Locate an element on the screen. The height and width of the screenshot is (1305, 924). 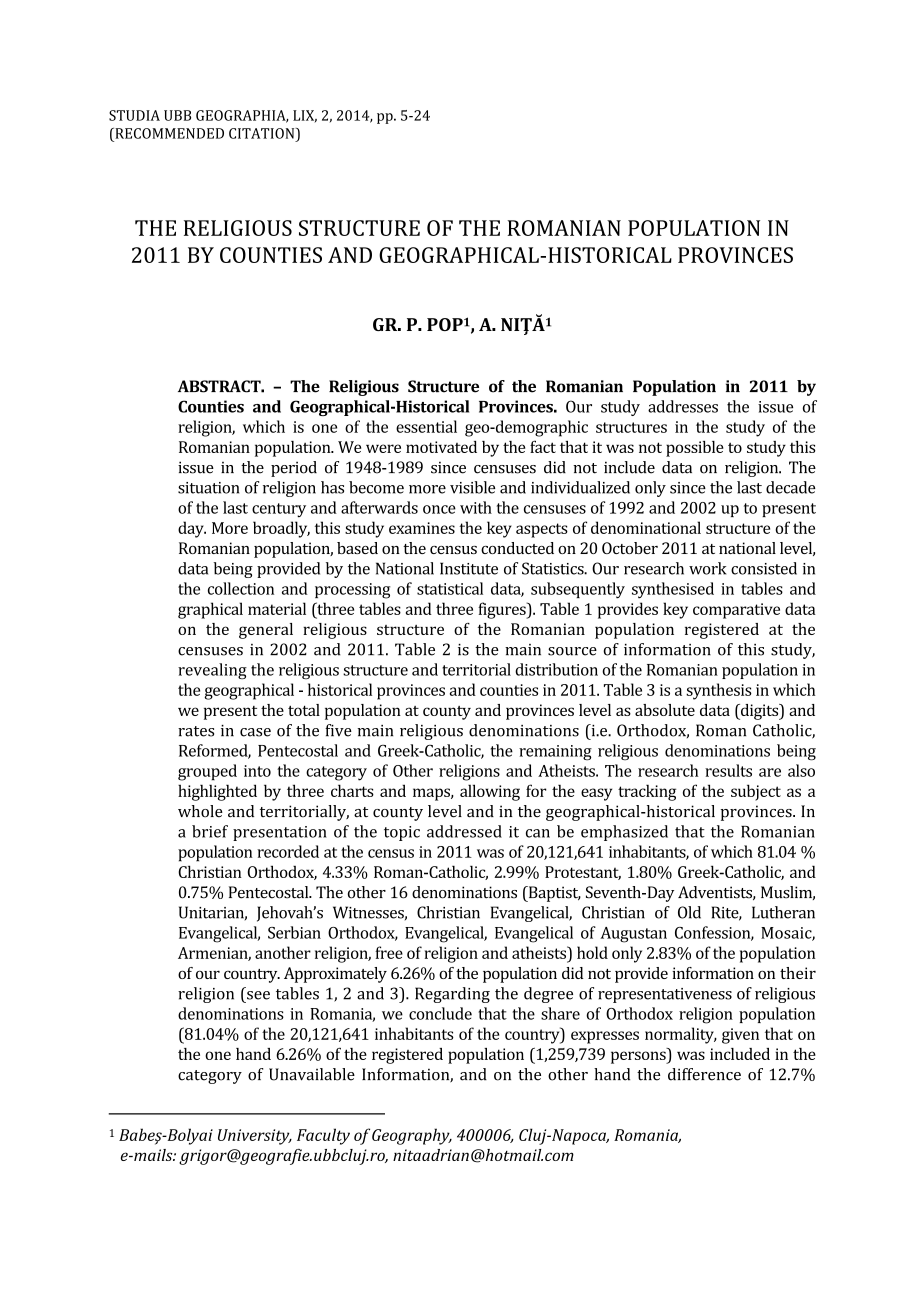
Geography is located at coordinates (412, 1136).
